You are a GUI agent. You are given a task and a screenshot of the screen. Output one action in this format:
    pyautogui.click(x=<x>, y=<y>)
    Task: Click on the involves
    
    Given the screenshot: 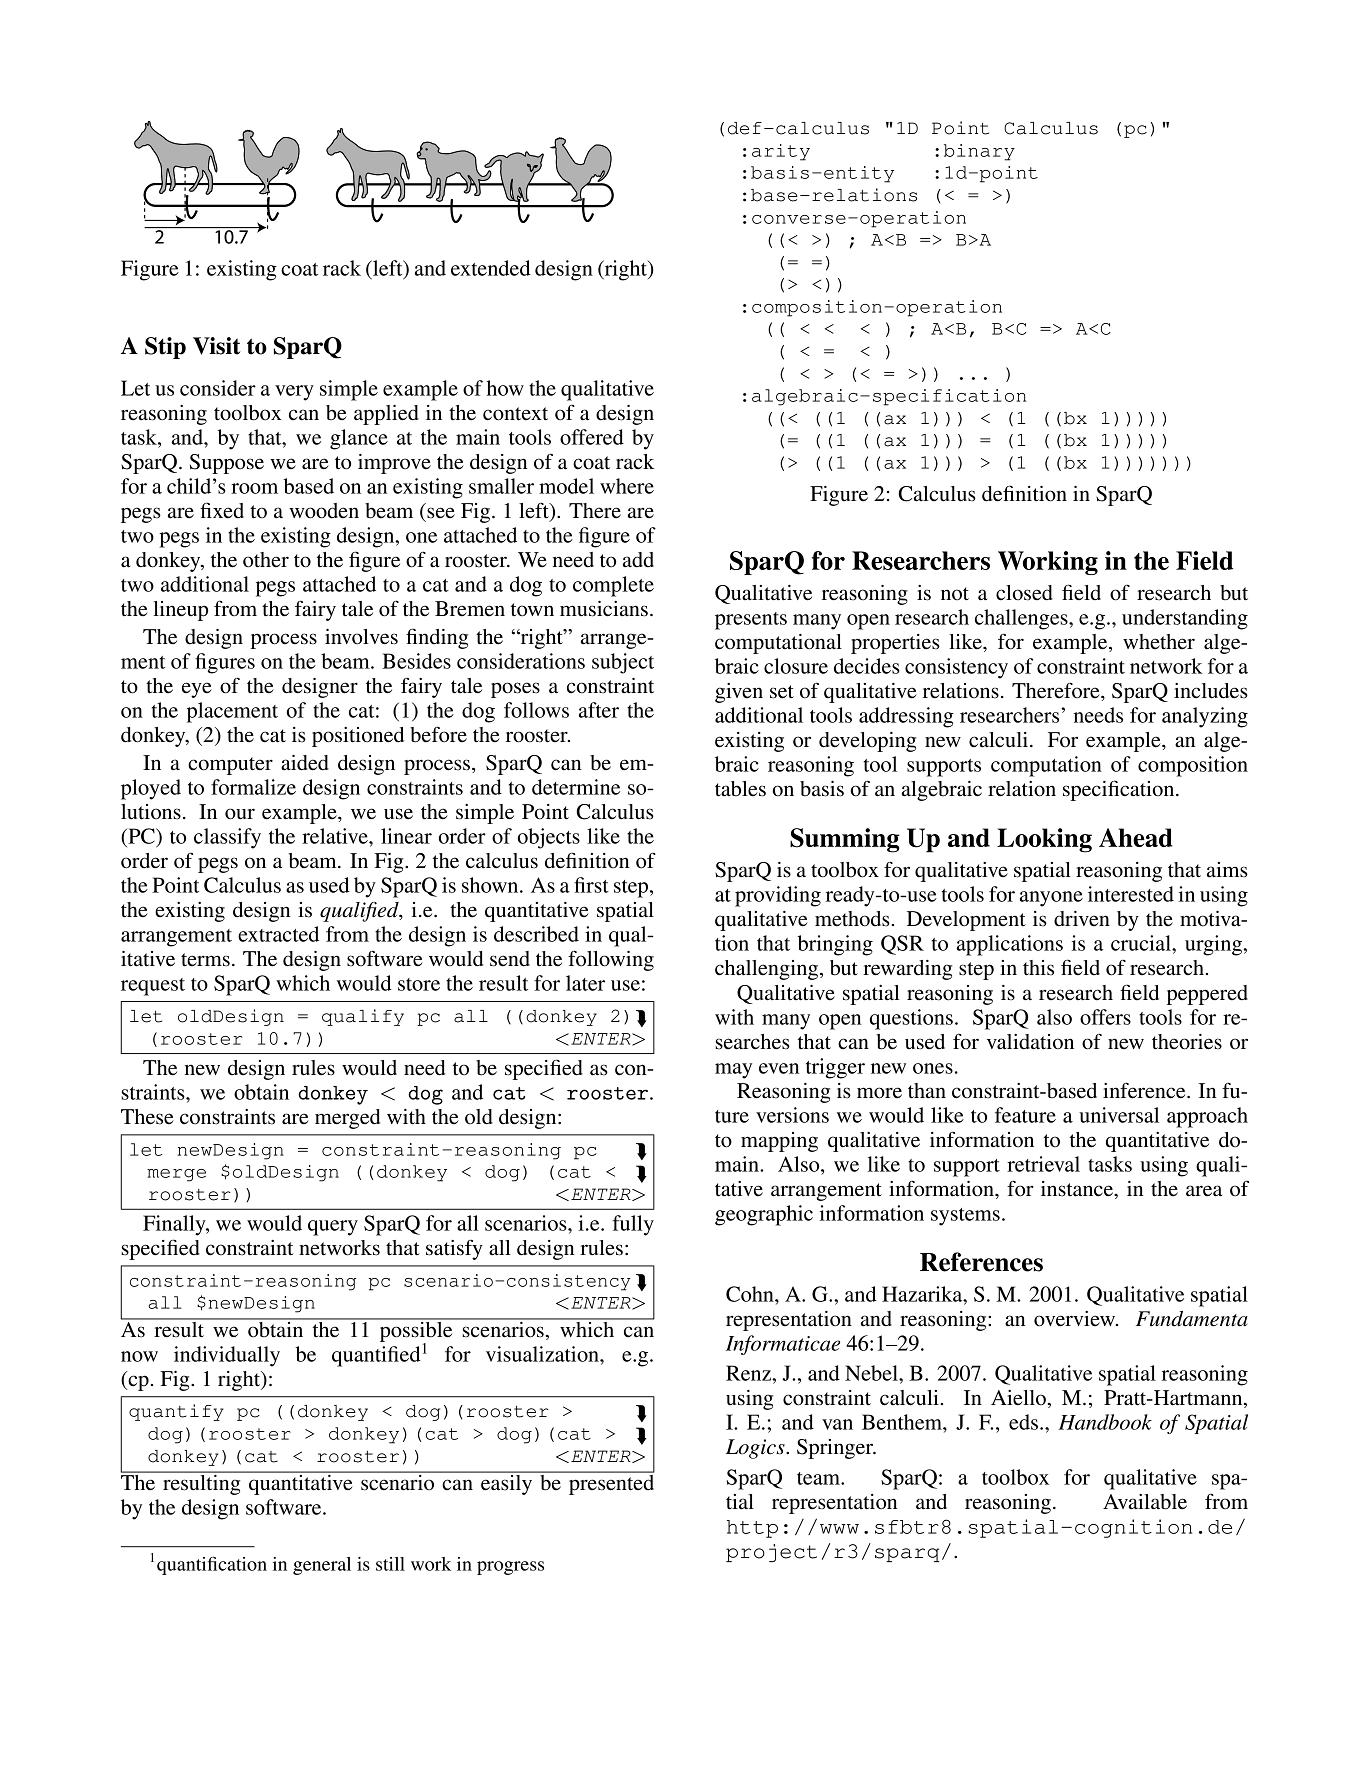 What is the action you would take?
    pyautogui.click(x=361, y=637)
